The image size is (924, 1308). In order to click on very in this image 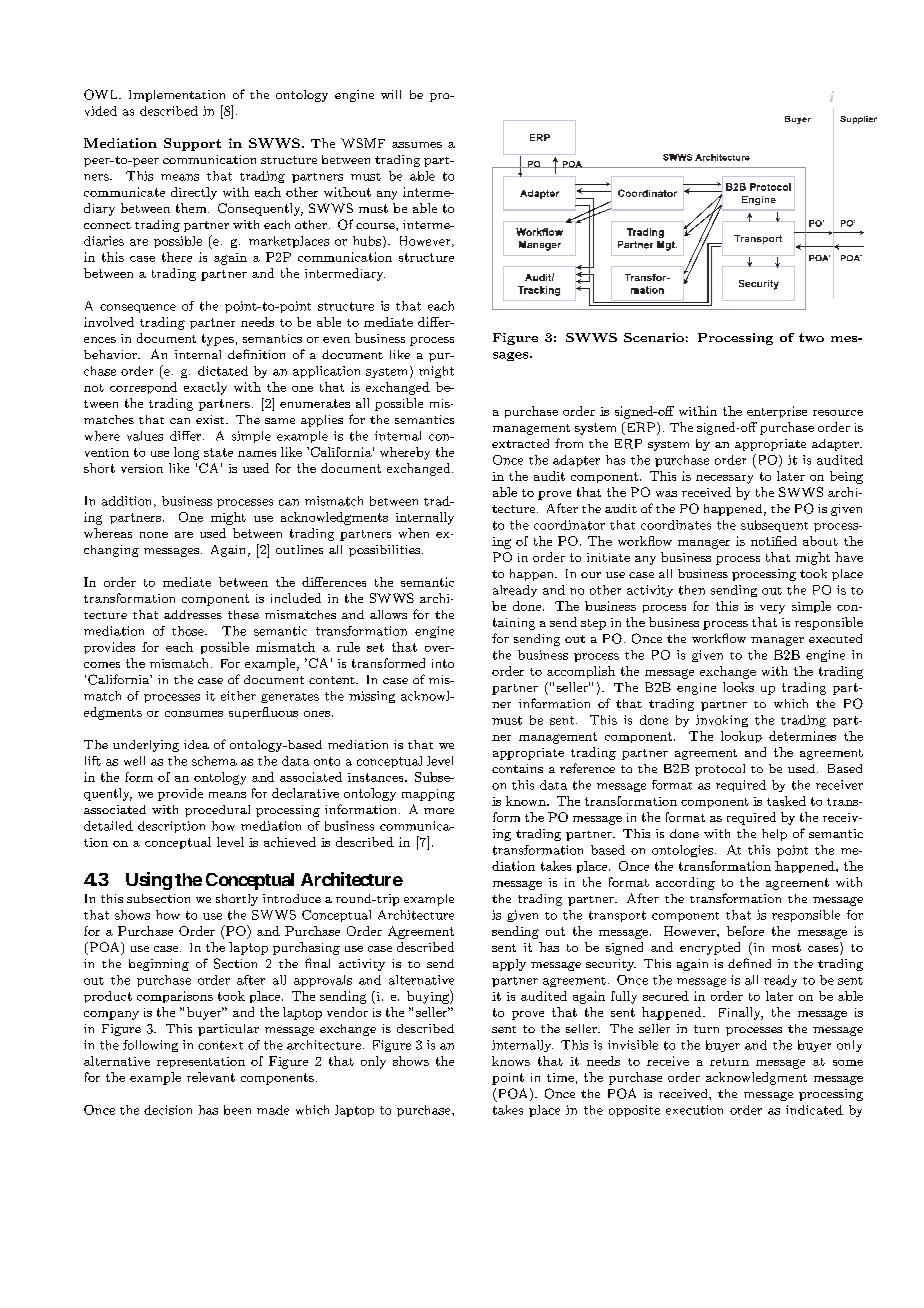, I will do `click(772, 609)`.
